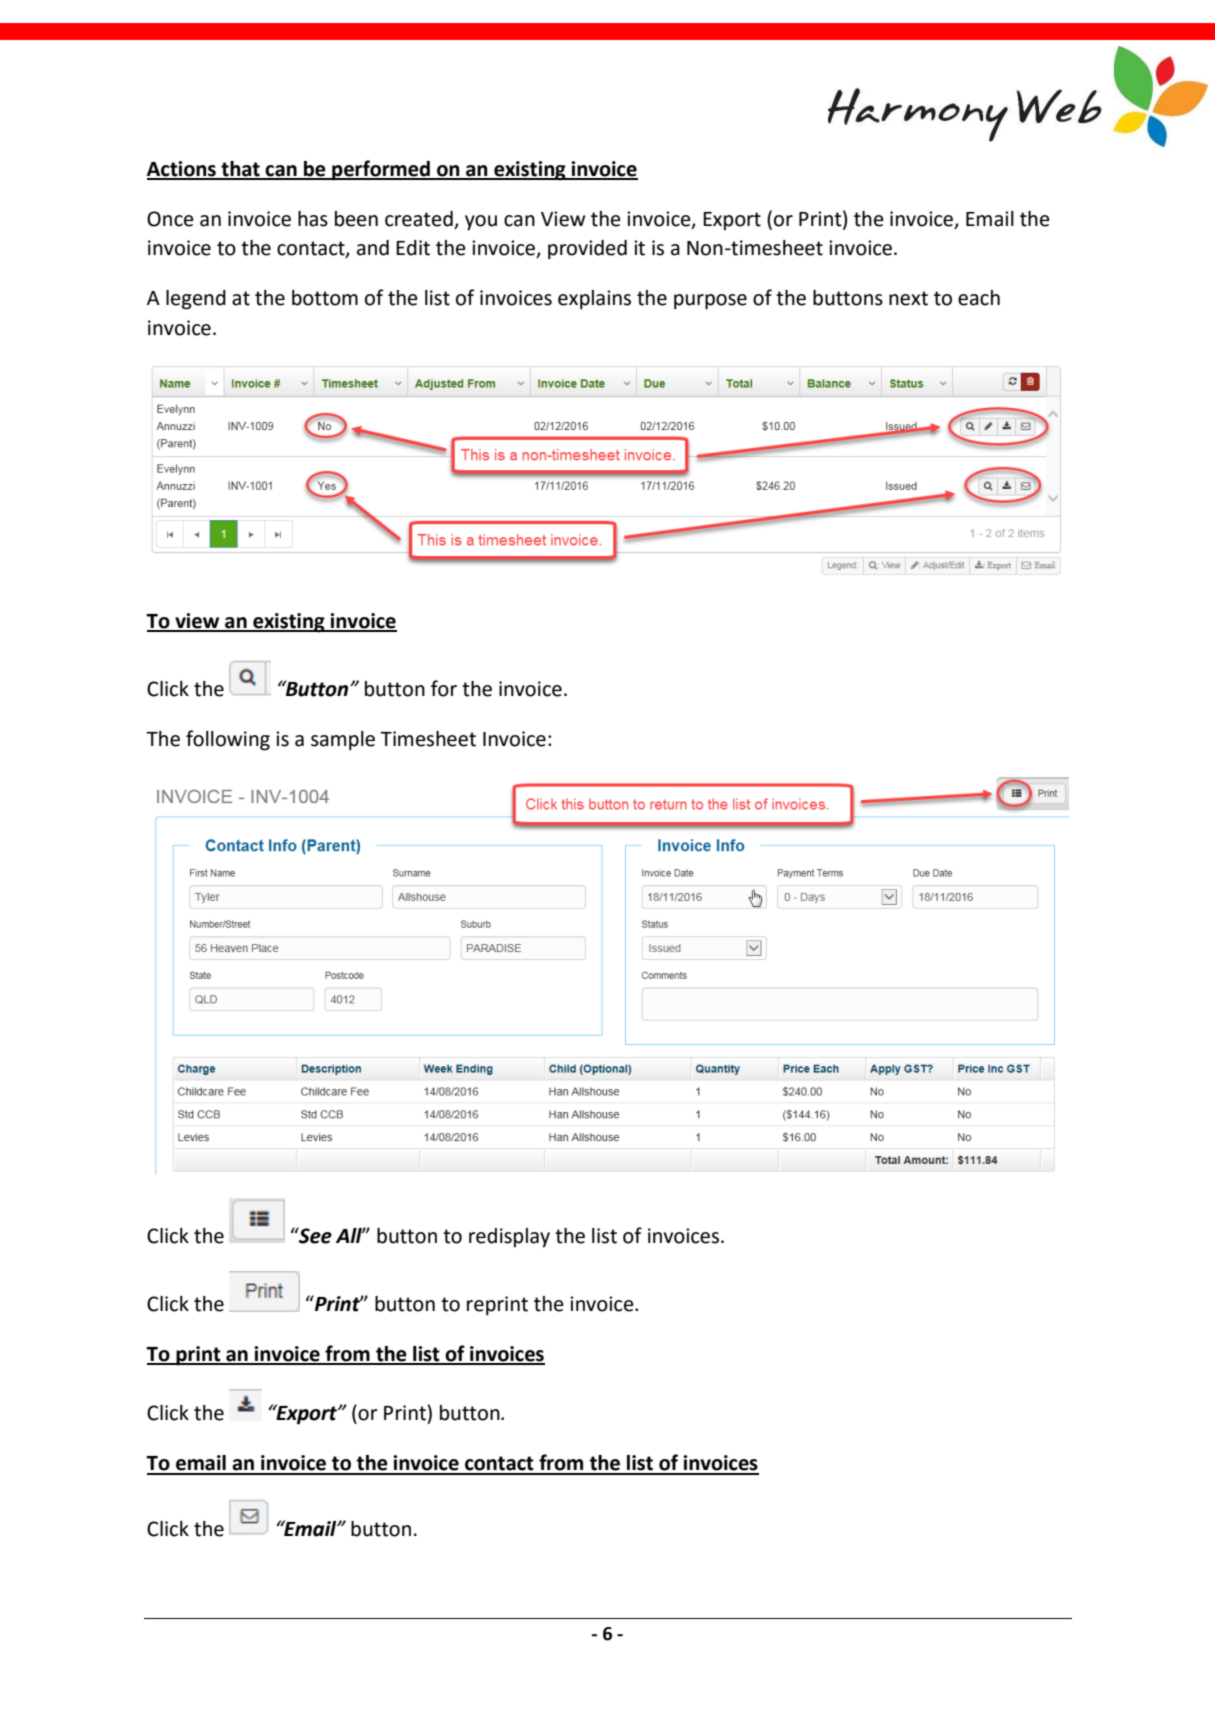  What do you see at coordinates (196, 300) in the image?
I see `legend` at bounding box center [196, 300].
